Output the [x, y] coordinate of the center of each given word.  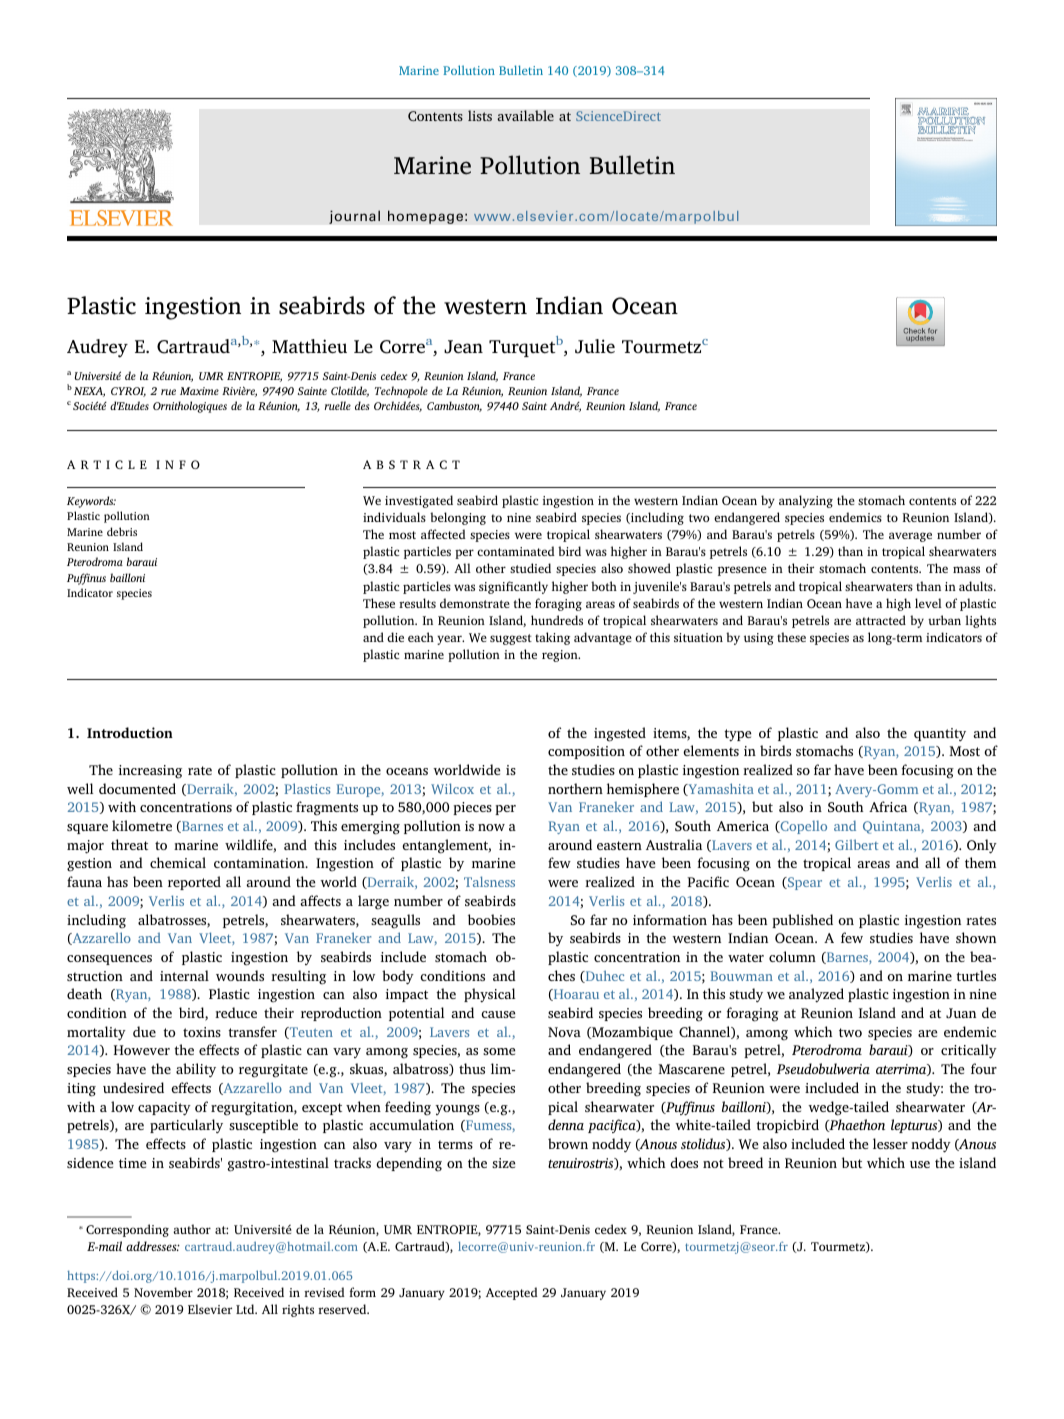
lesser [890, 1143]
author [192, 1229]
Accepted [512, 1293]
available [525, 115]
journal [354, 217]
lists [480, 115]
